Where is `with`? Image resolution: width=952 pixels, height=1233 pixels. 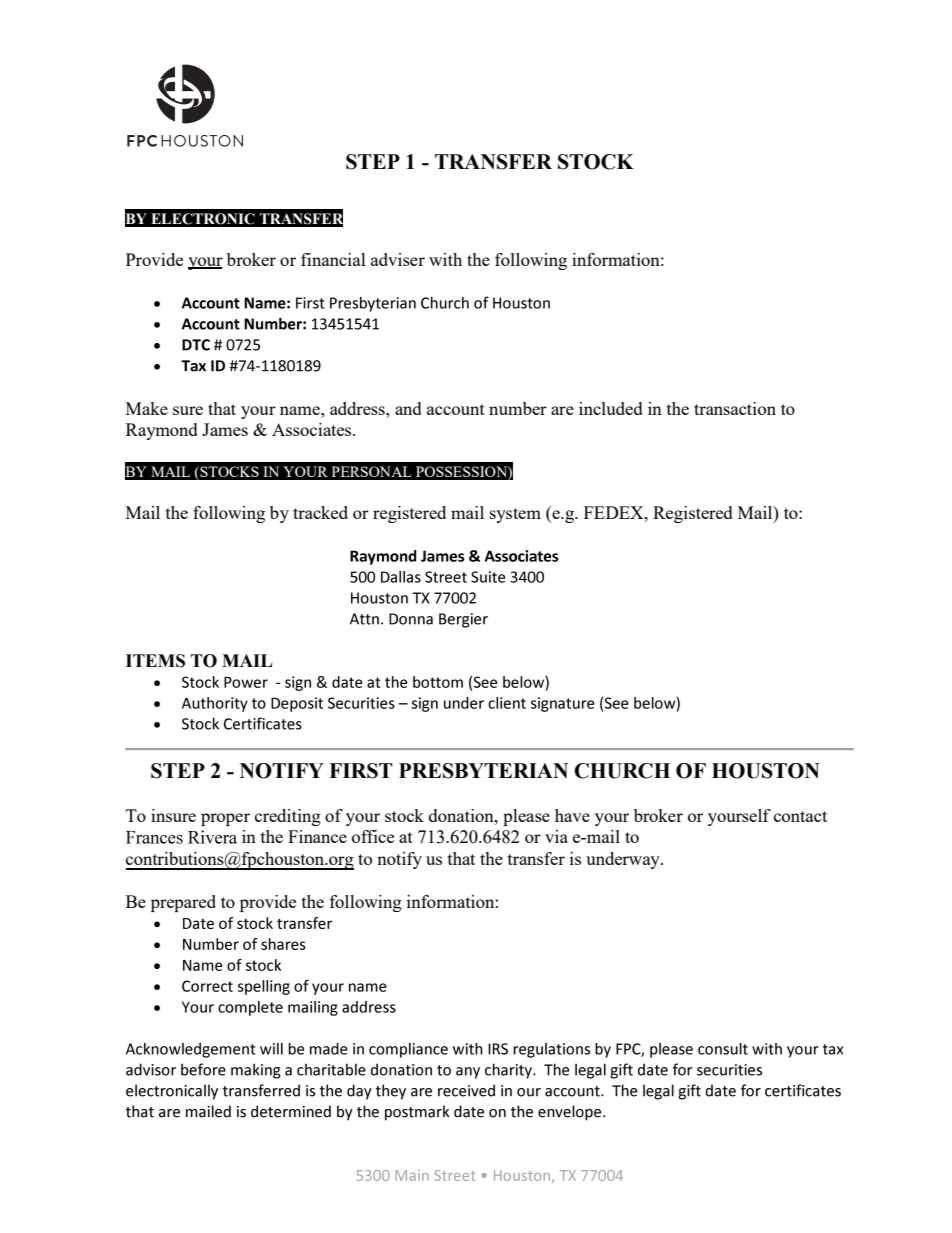
with is located at coordinates (445, 259).
